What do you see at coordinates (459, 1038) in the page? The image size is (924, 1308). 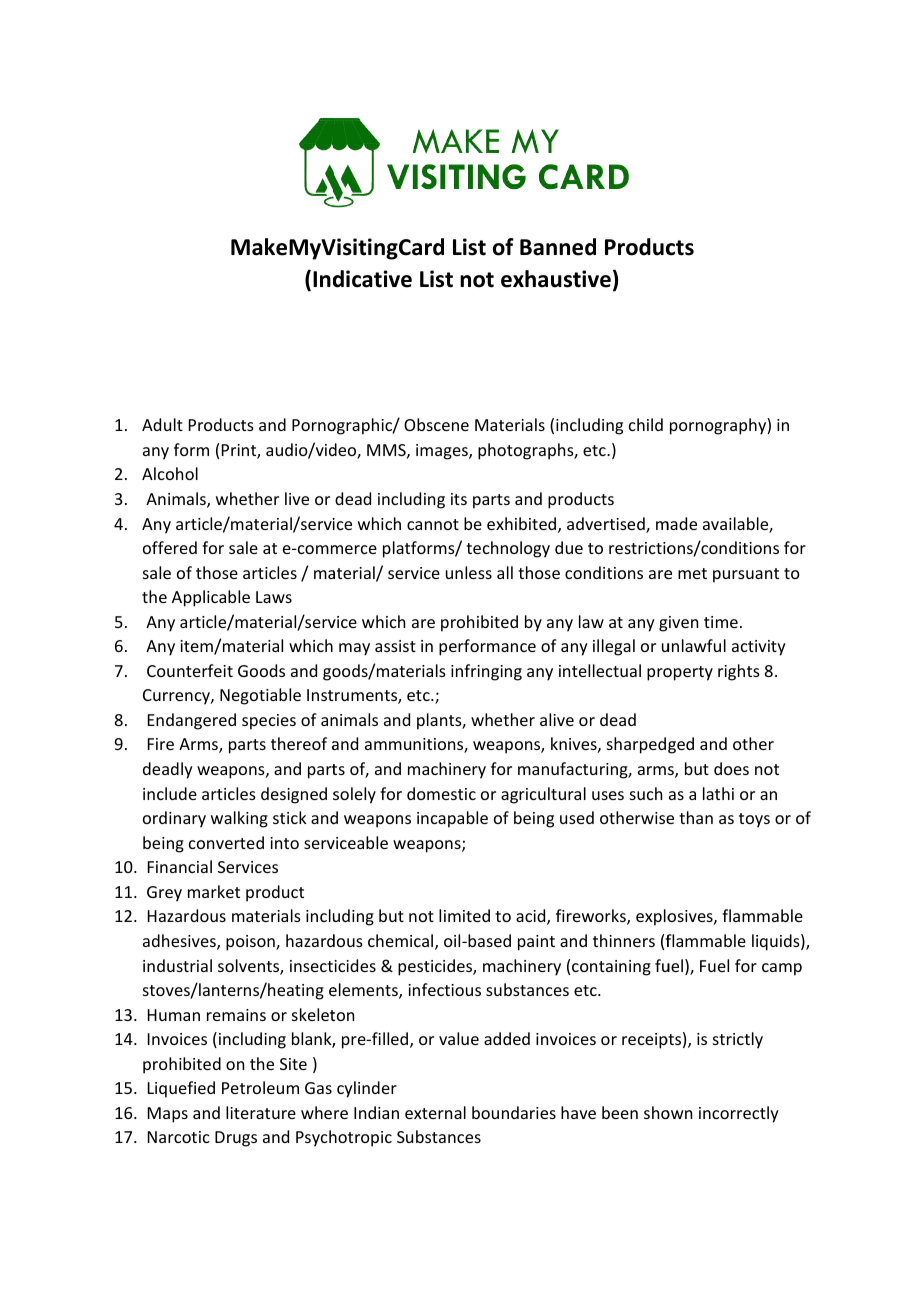 I see `value` at bounding box center [459, 1038].
